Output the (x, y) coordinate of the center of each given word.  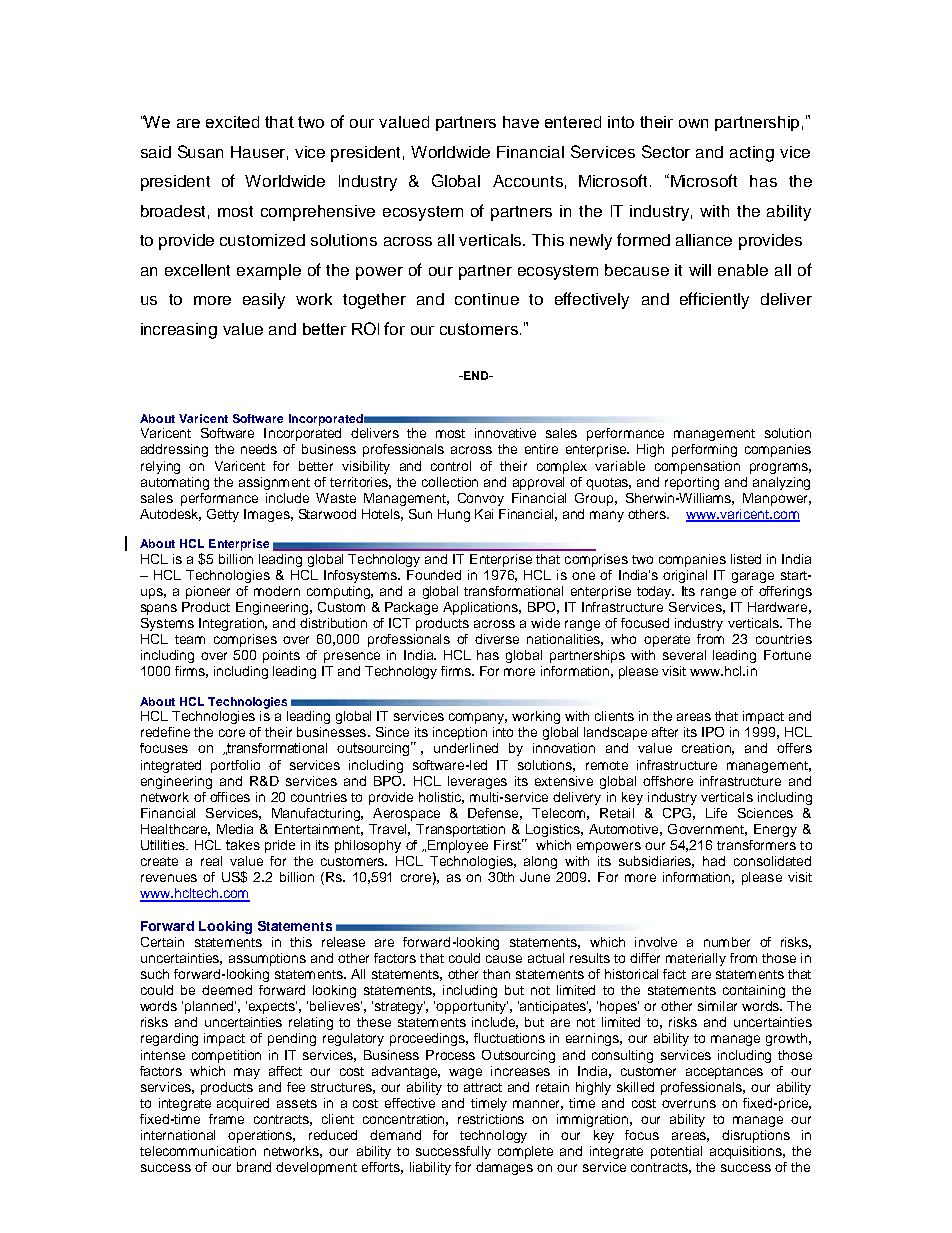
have (521, 122)
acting (752, 154)
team (190, 639)
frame (226, 1119)
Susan (200, 151)
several (684, 655)
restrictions (491, 1119)
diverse (497, 639)
